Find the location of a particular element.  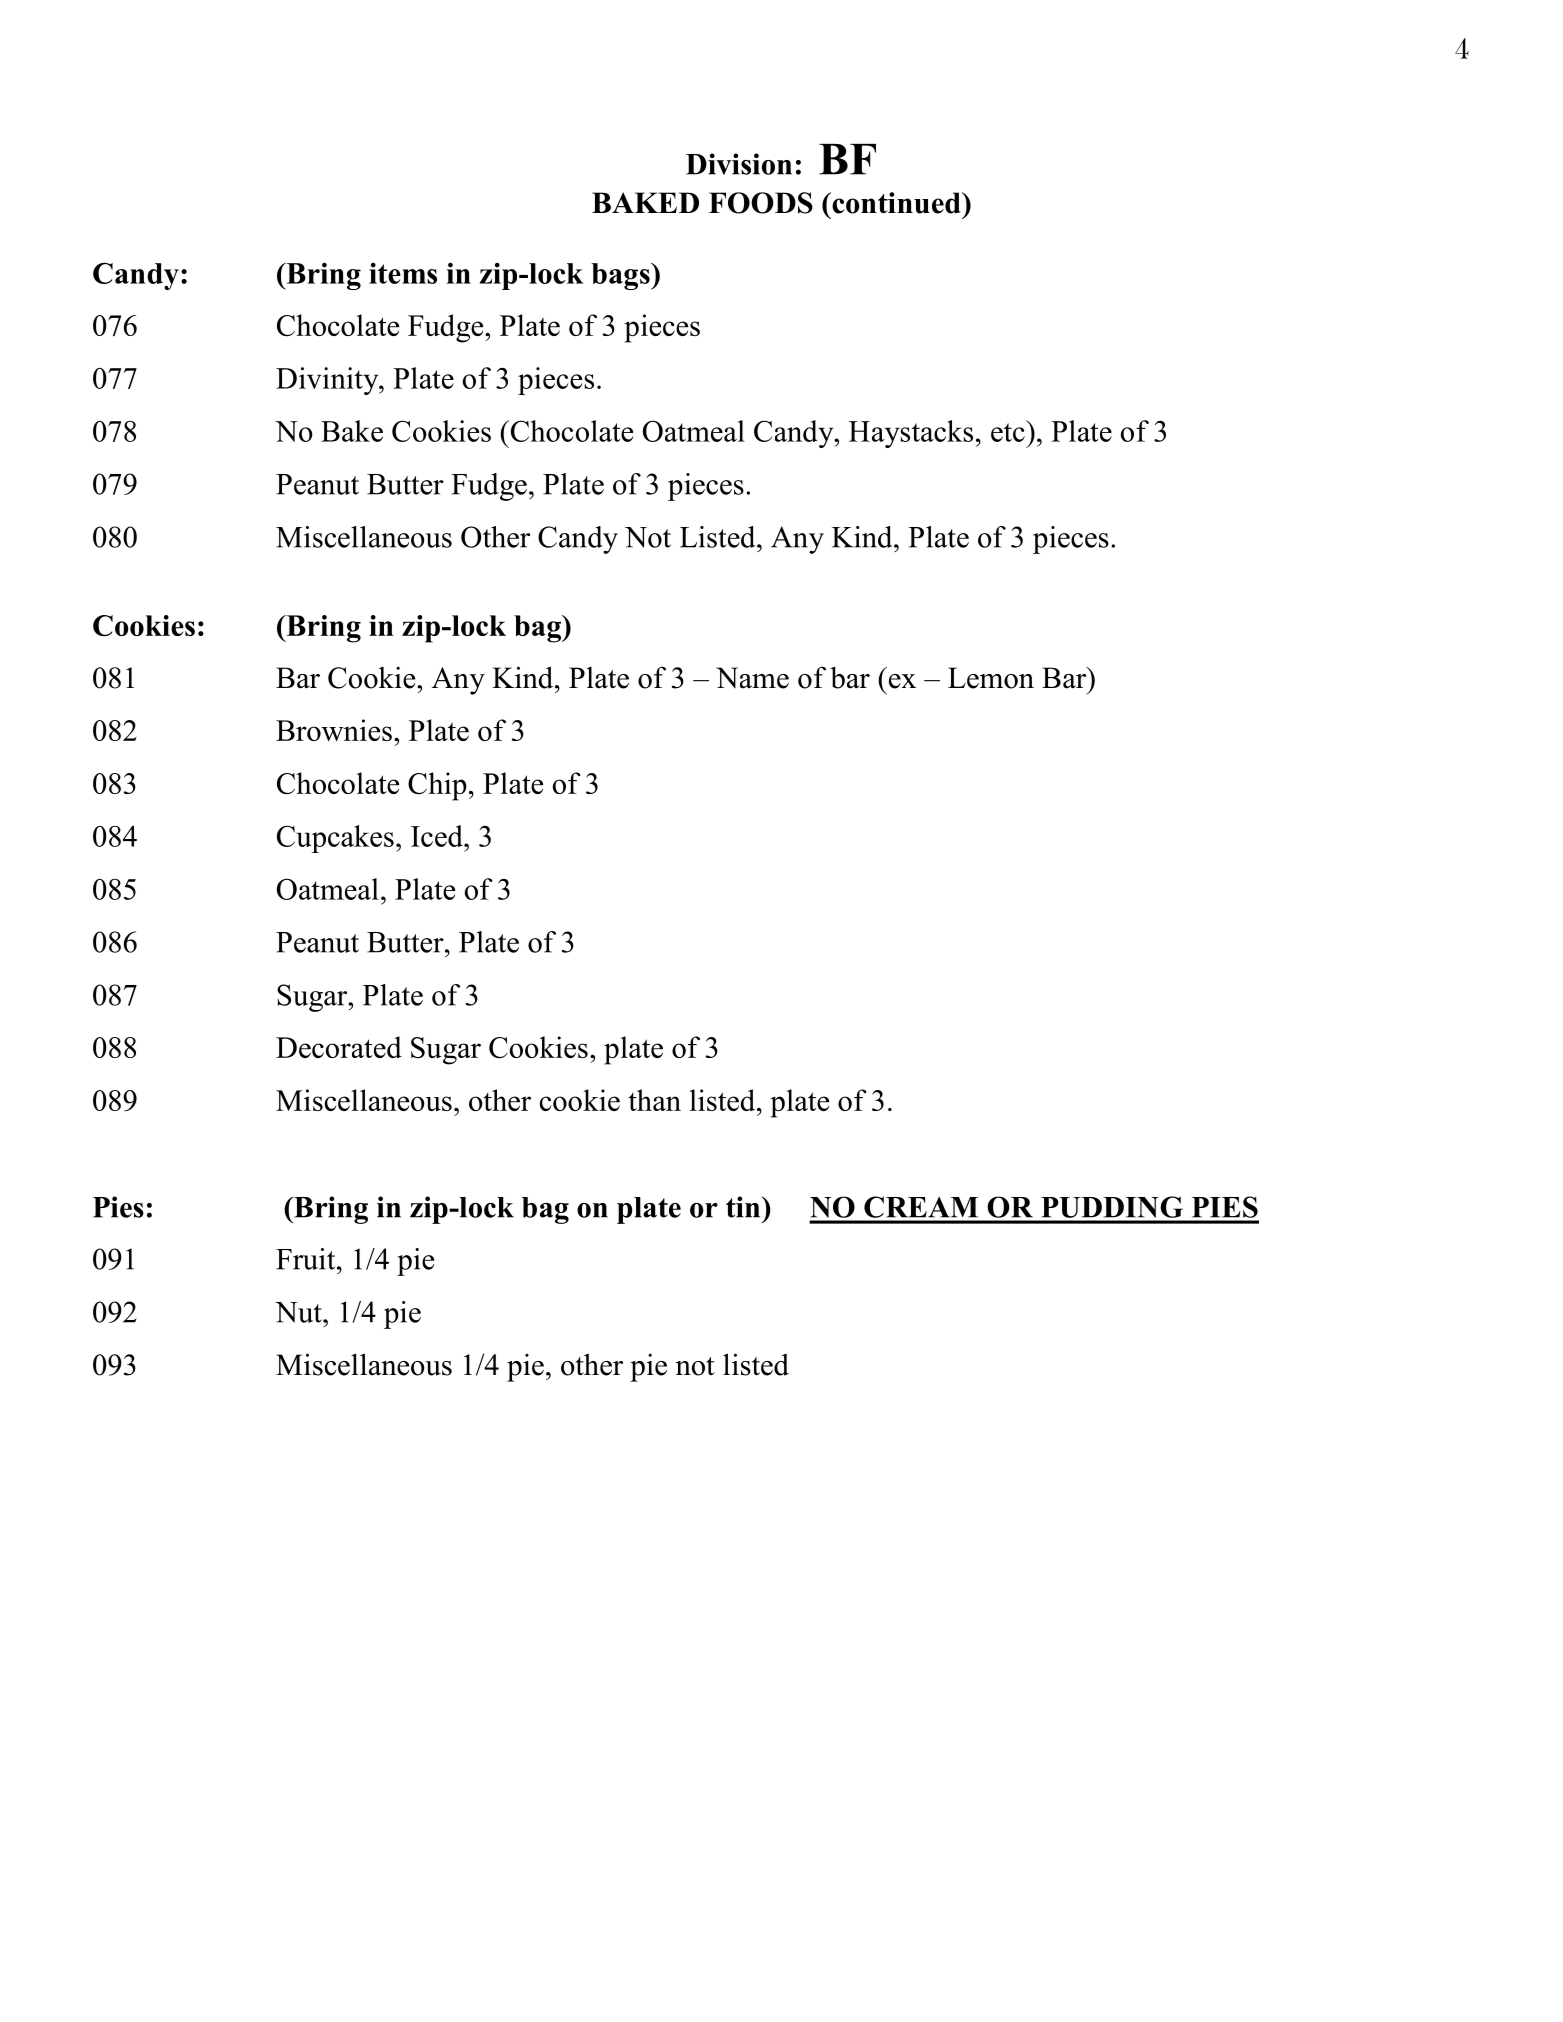

items is located at coordinates (403, 273).
